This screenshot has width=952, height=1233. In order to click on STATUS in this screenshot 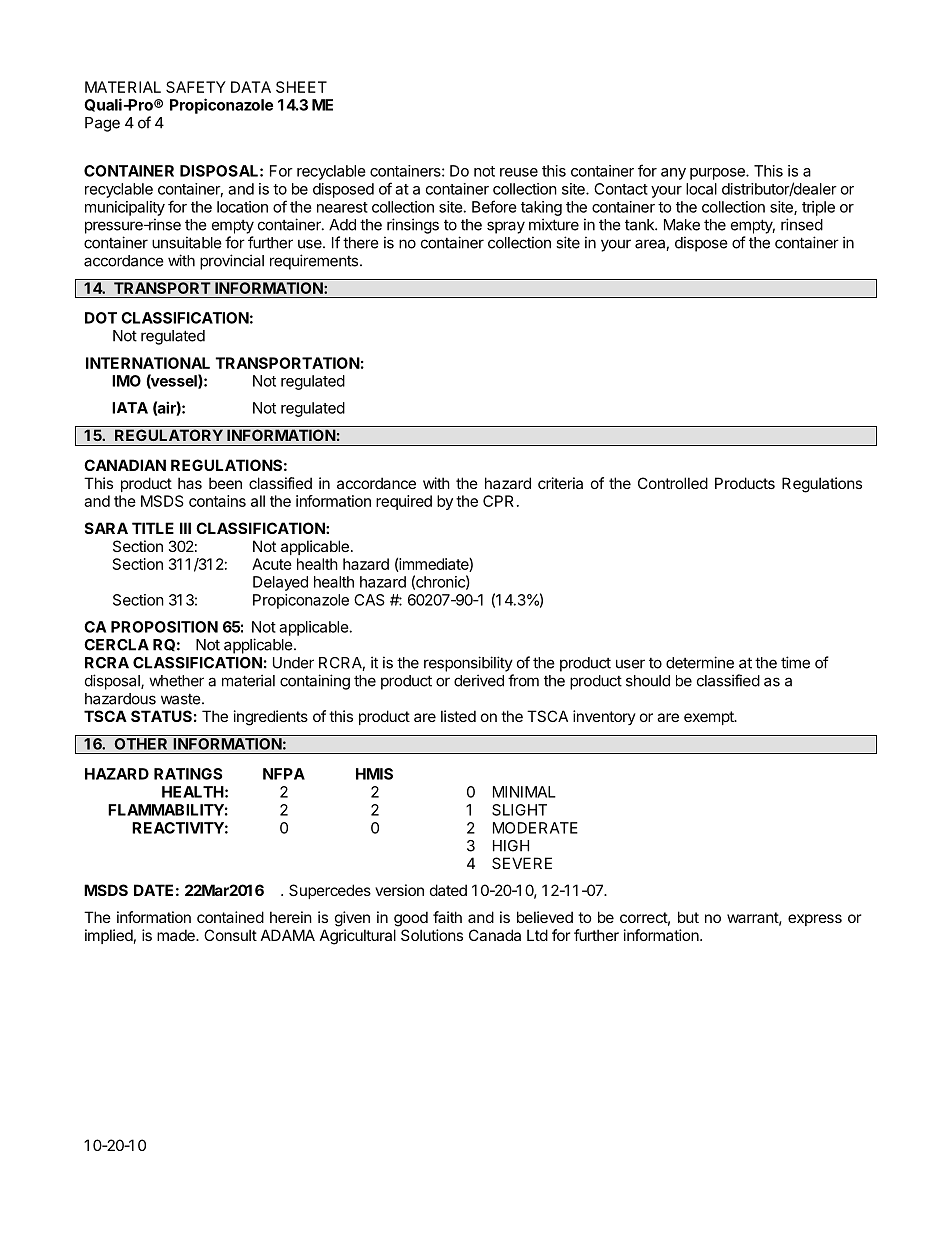, I will do `click(161, 716)`.
